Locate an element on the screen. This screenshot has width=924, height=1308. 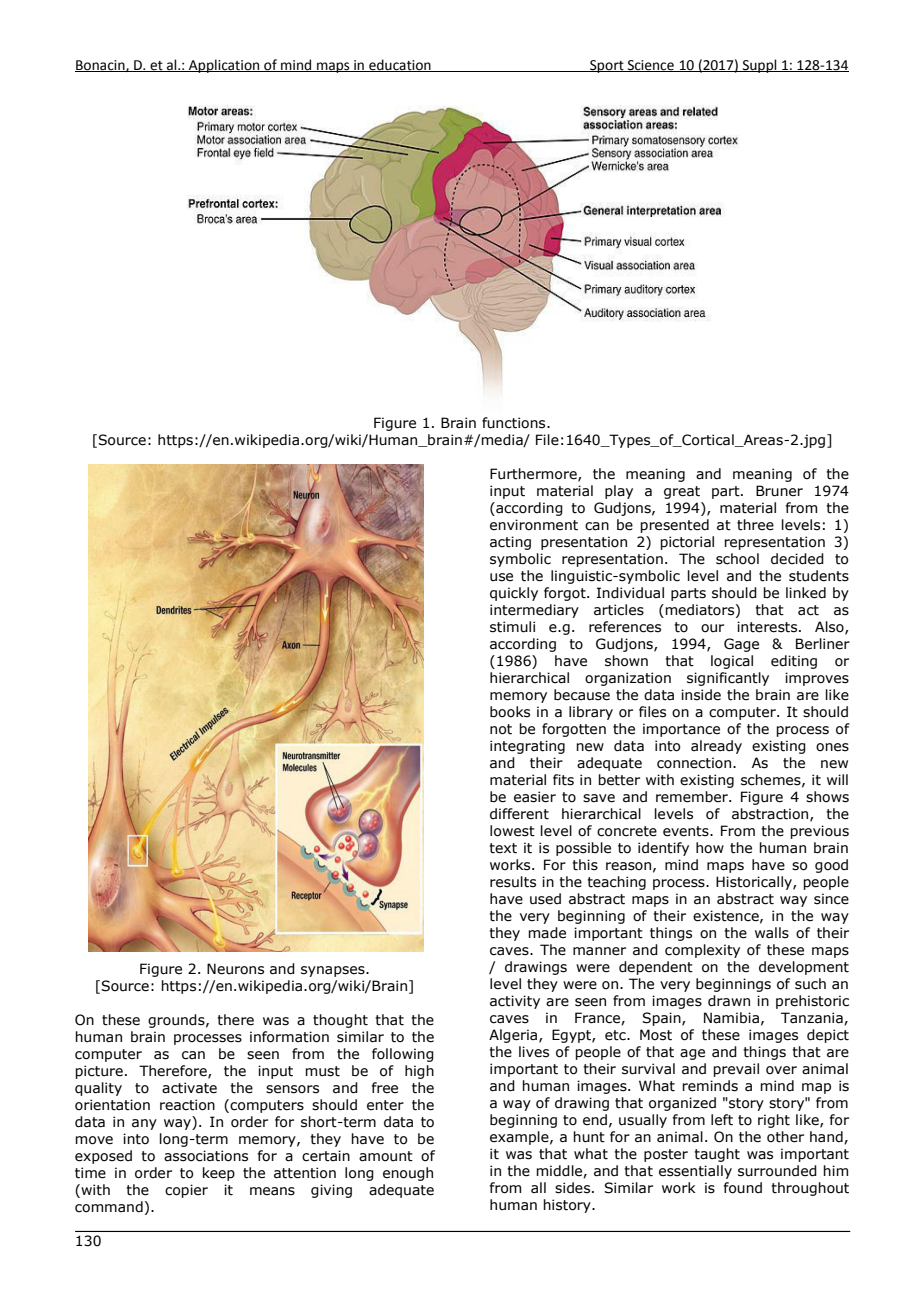
Suppl is located at coordinates (759, 66).
